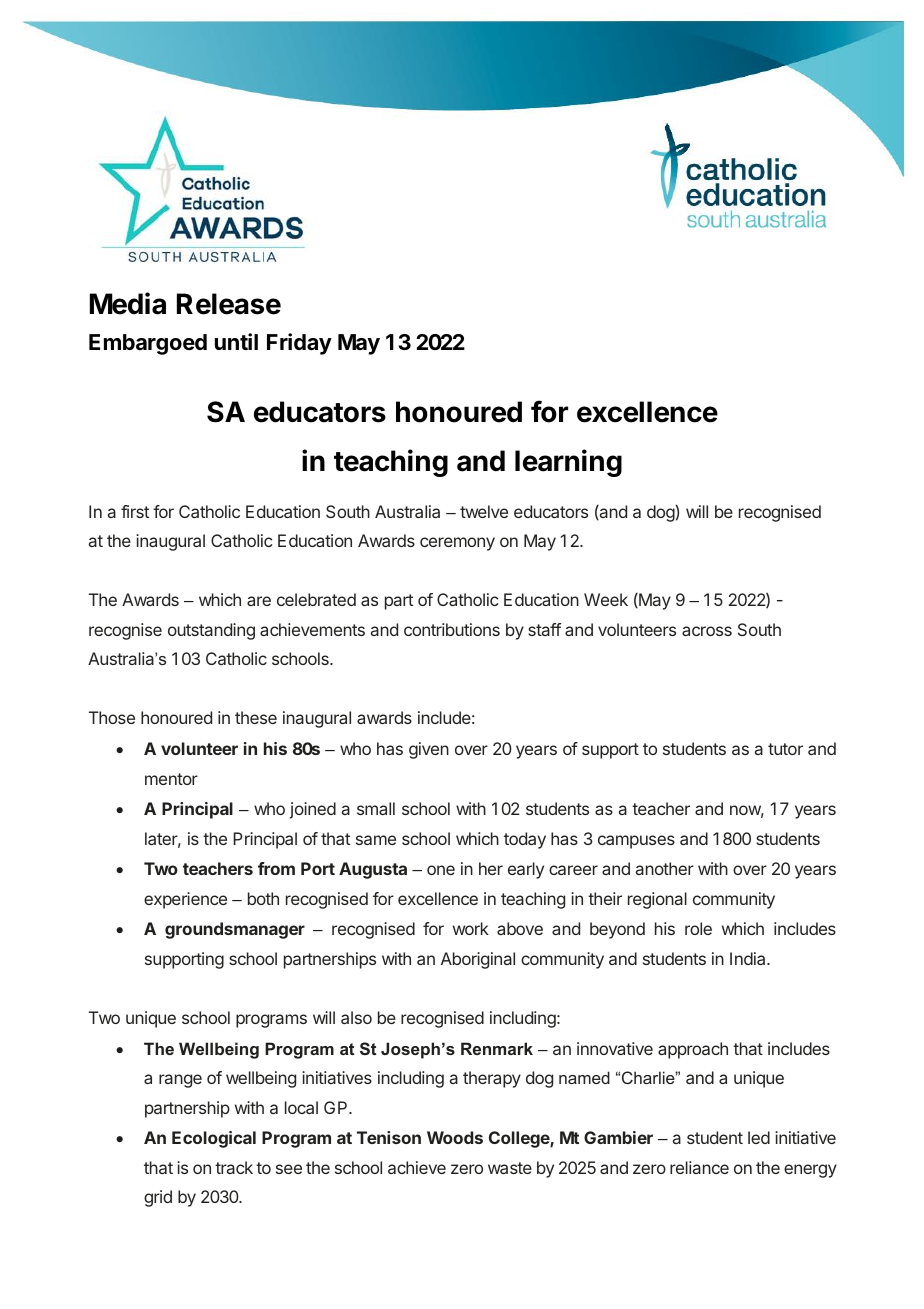 The height and width of the document is (1309, 924). I want to click on role, so click(698, 928).
